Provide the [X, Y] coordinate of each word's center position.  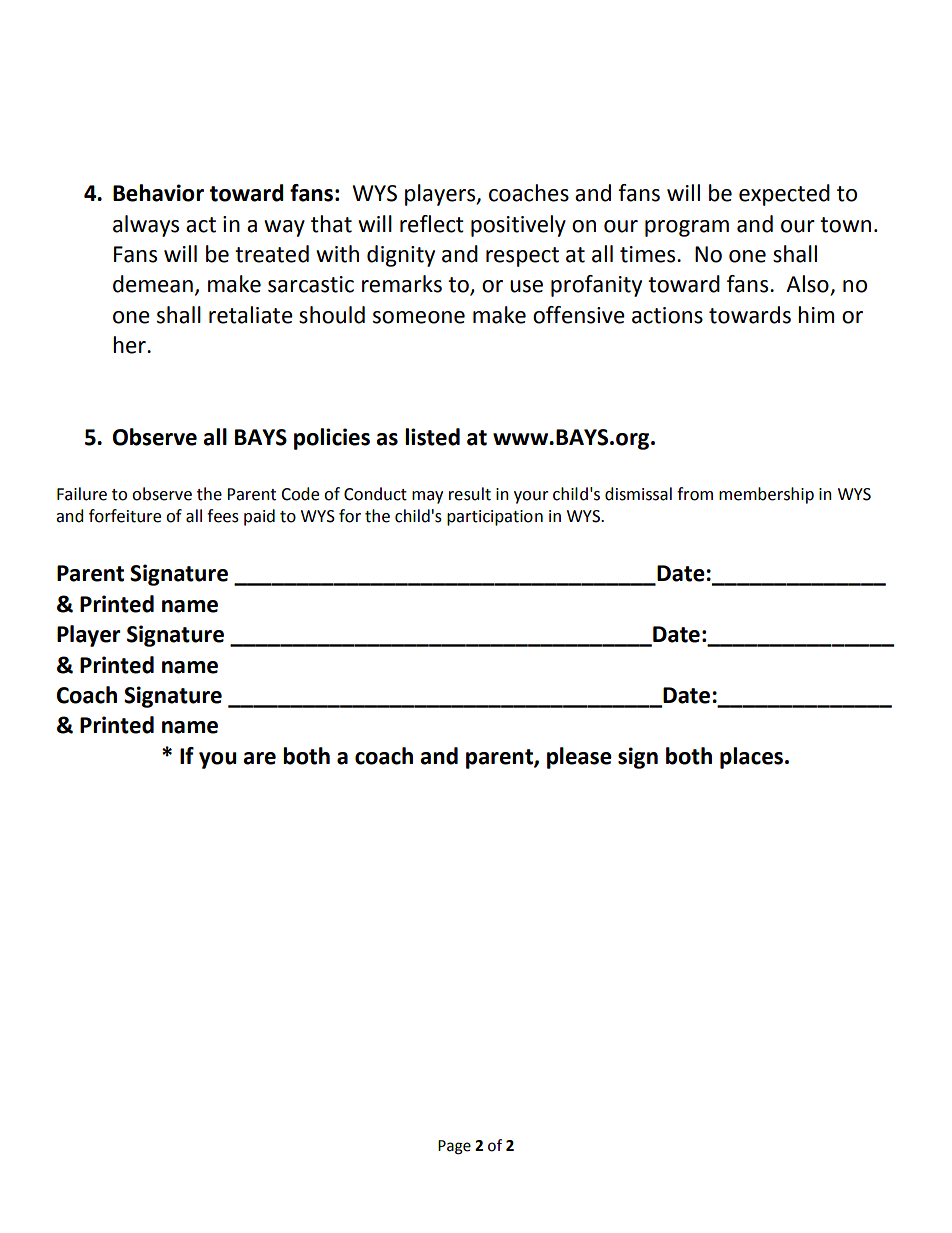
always [146, 226]
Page [454, 1147]
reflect [432, 224]
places [751, 758]
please [579, 758]
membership [766, 495]
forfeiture [125, 516]
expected [784, 195]
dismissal [638, 494]
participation [495, 518]
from [695, 494]
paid [259, 517]
